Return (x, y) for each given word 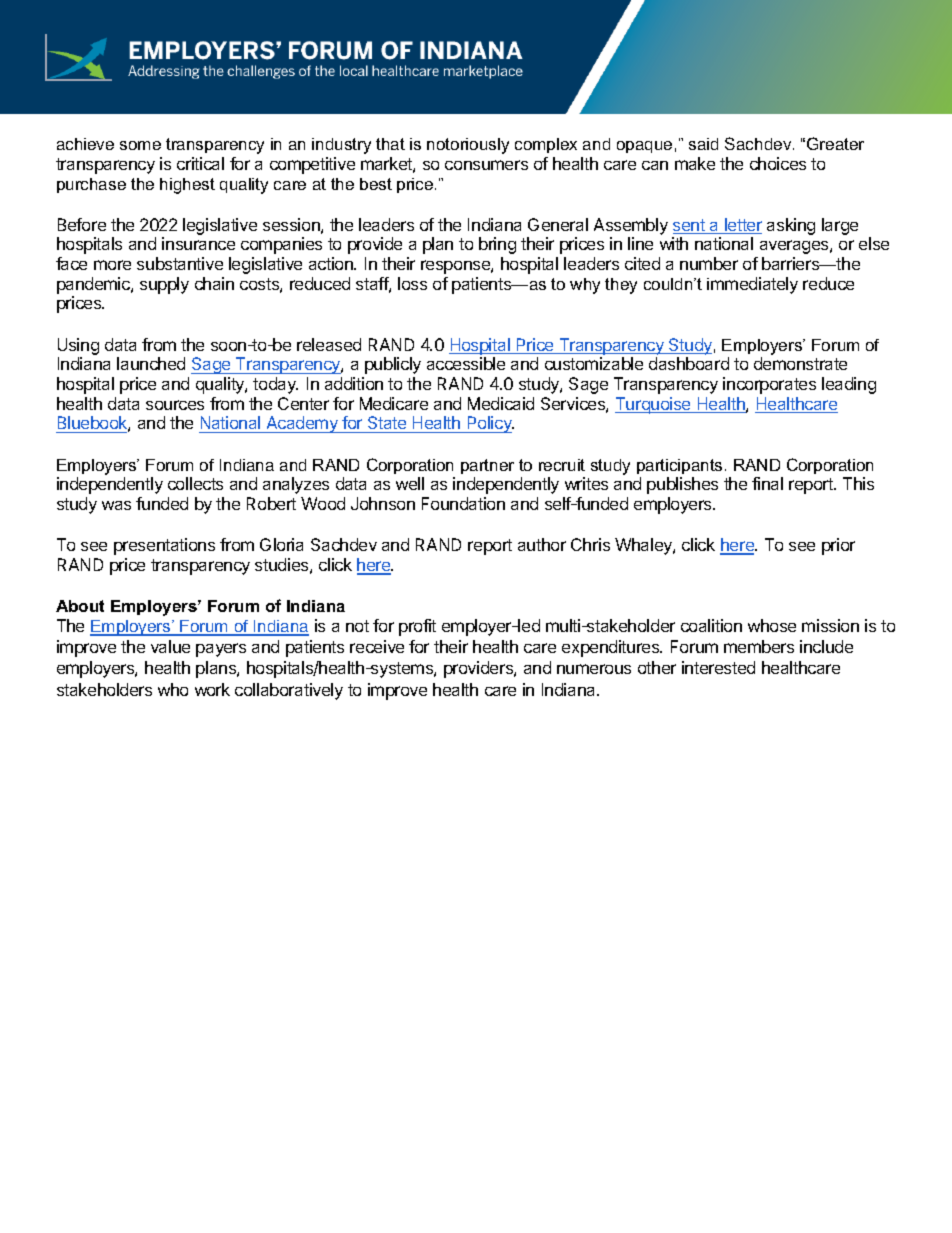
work (212, 689)
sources (175, 405)
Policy (489, 424)
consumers (486, 165)
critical (200, 163)
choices (778, 163)
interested (718, 667)
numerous (594, 669)
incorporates (769, 385)
